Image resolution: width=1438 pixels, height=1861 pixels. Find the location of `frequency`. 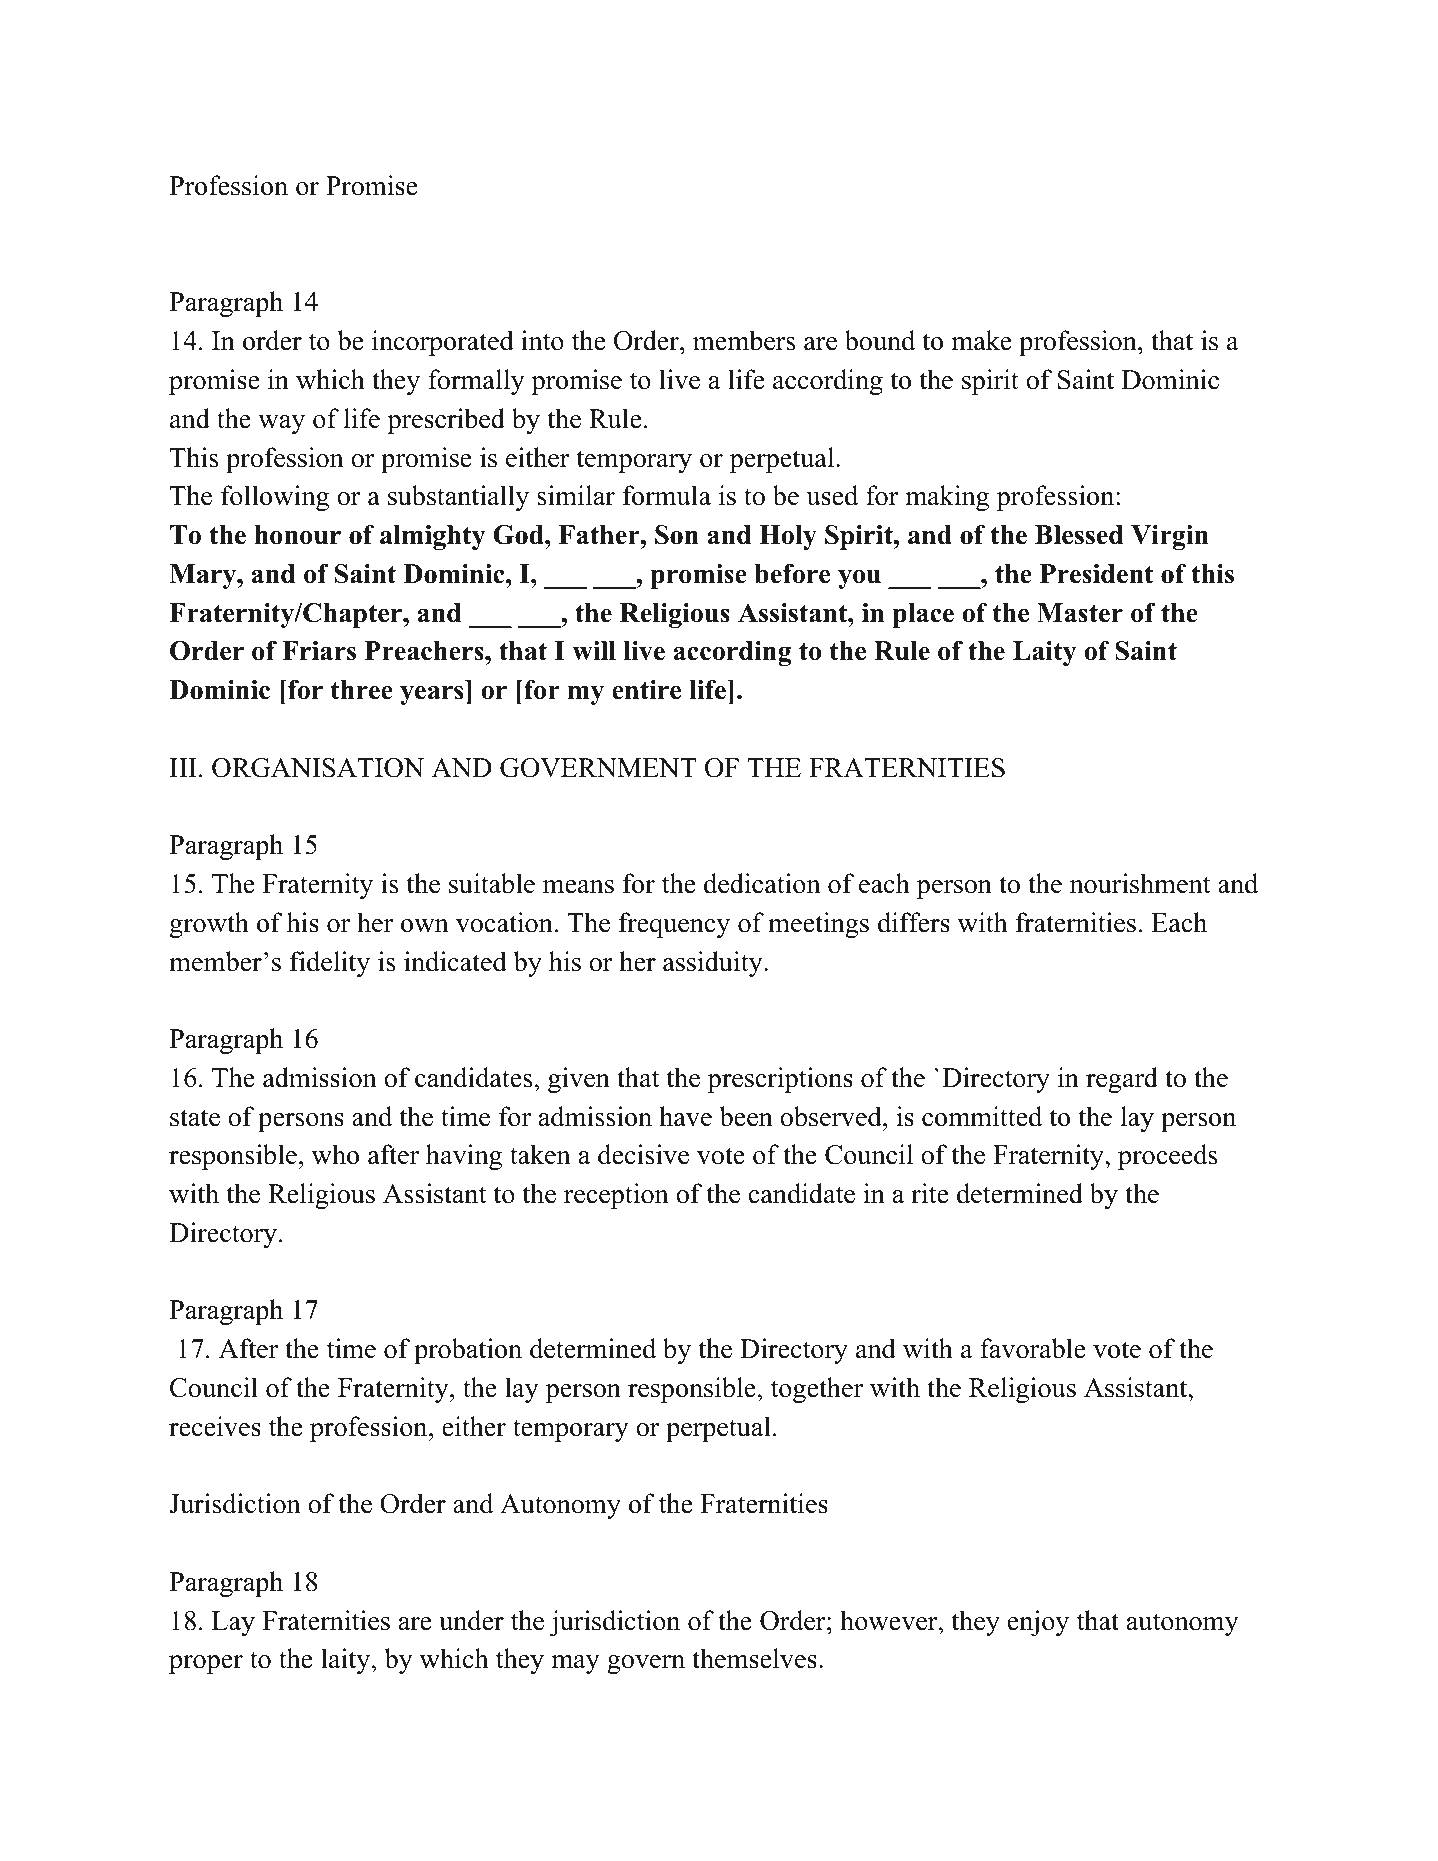

frequency is located at coordinates (674, 925).
